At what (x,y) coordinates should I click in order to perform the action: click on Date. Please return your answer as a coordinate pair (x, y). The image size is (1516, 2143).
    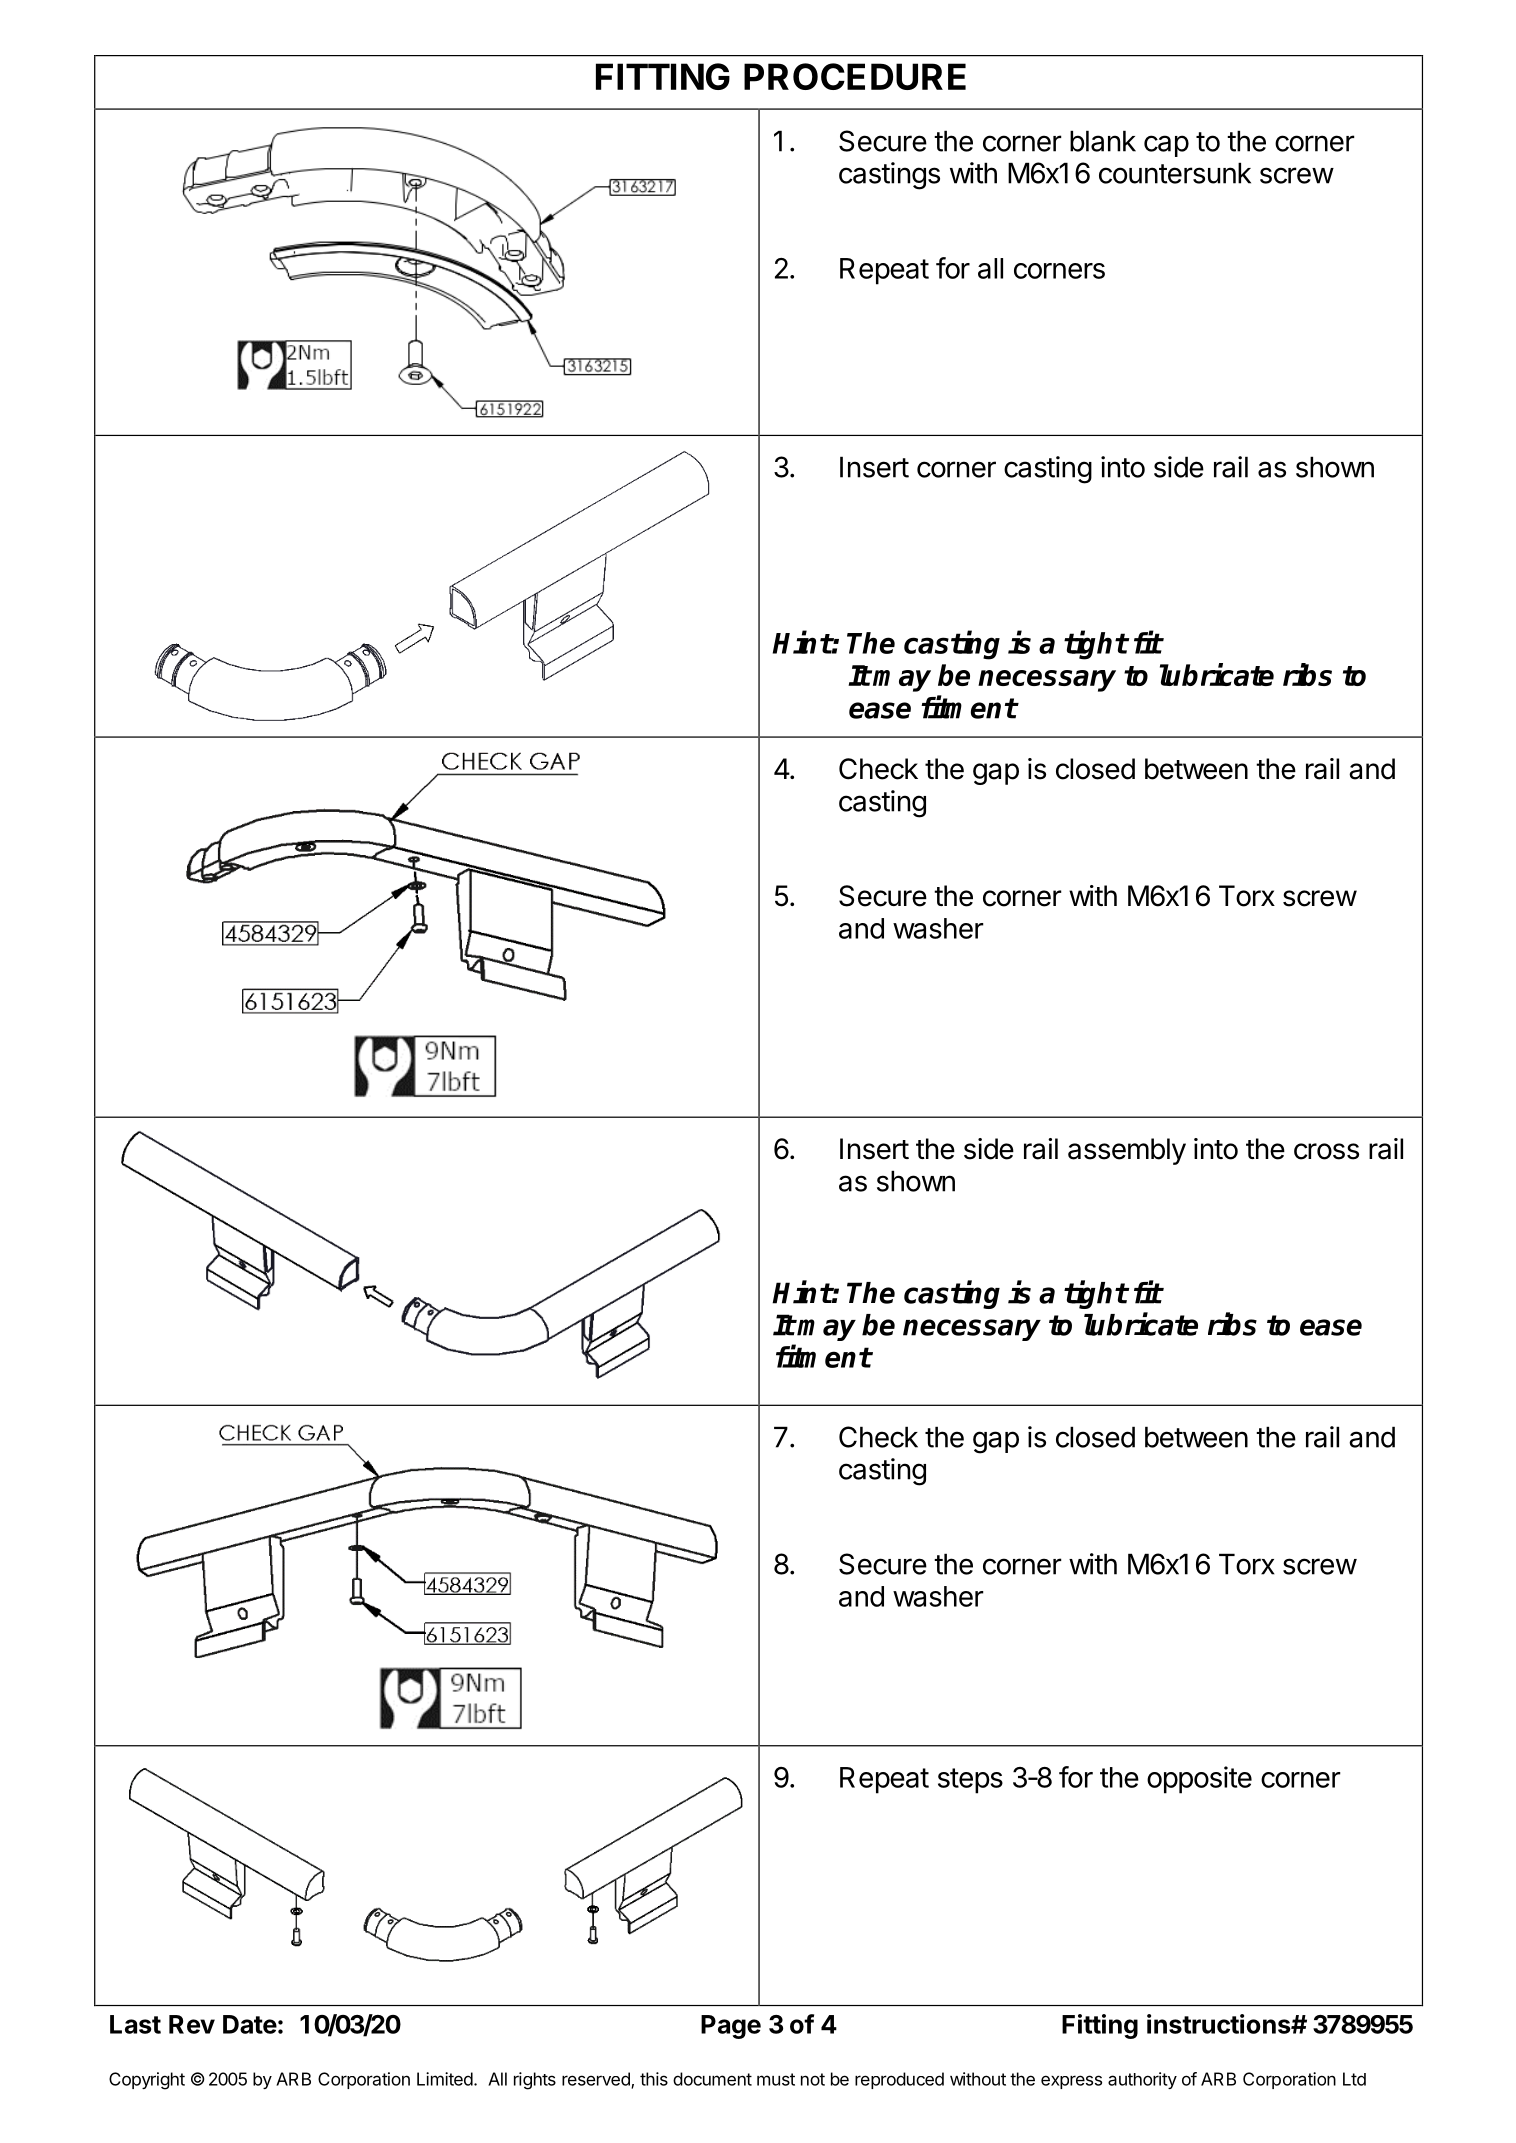
    Looking at the image, I should click on (250, 2024).
